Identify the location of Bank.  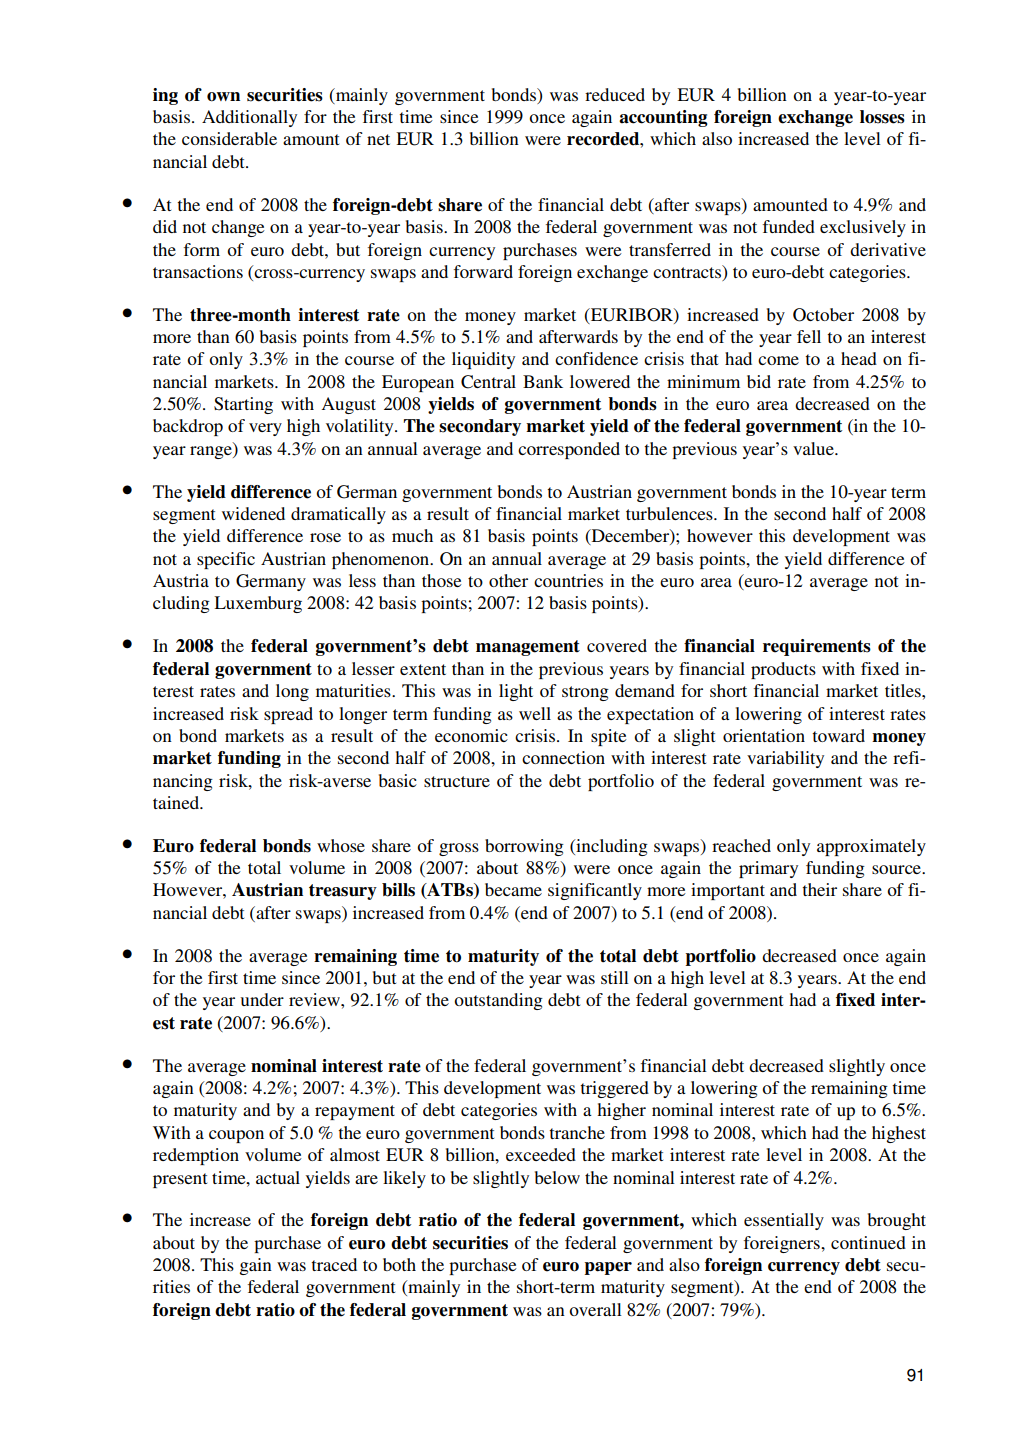
(543, 381).
